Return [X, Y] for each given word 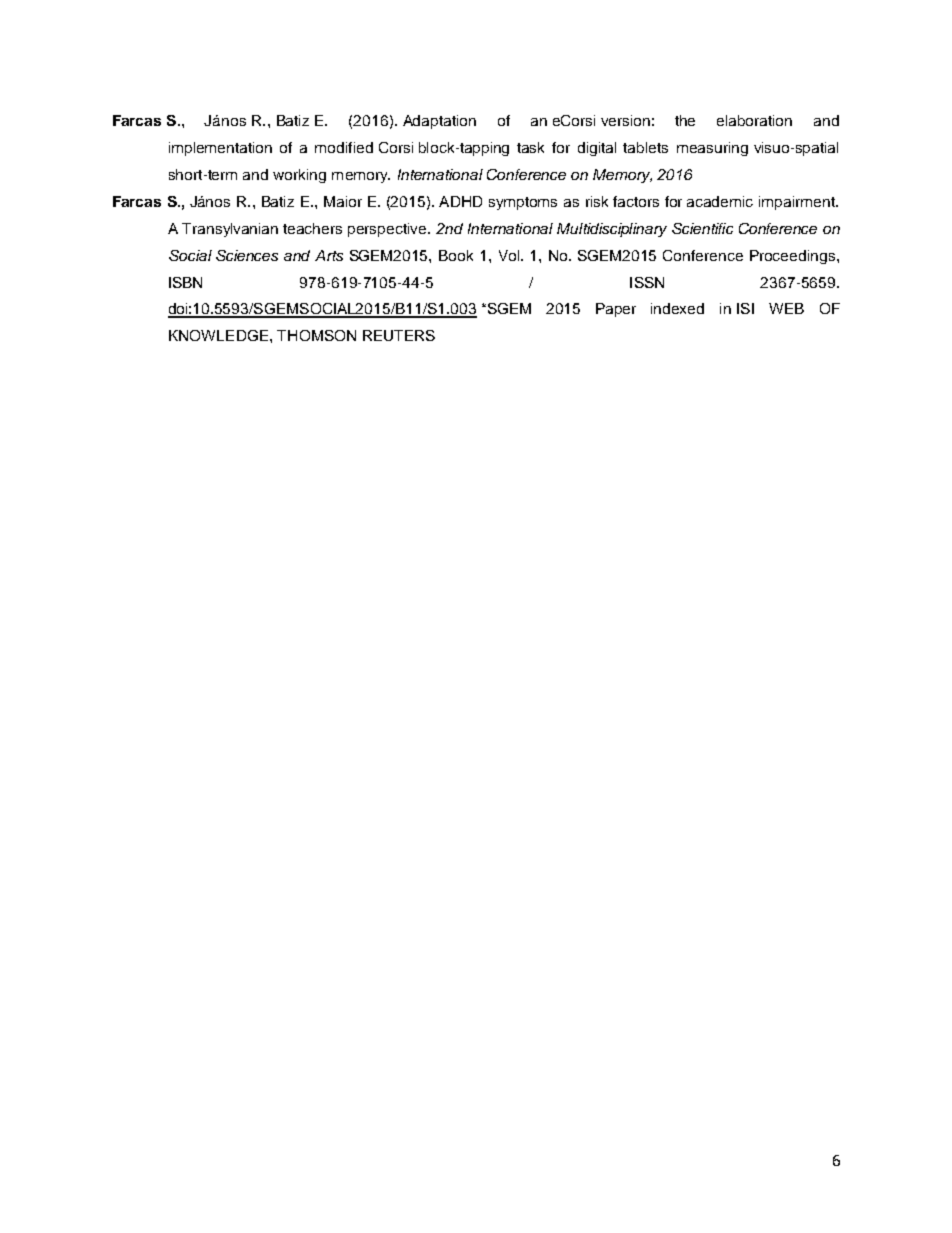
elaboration [754, 120]
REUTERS [399, 335]
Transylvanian [230, 230]
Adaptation [439, 122]
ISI [745, 308]
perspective [388, 230]
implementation [220, 149]
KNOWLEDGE [218, 335]
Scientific [702, 228]
